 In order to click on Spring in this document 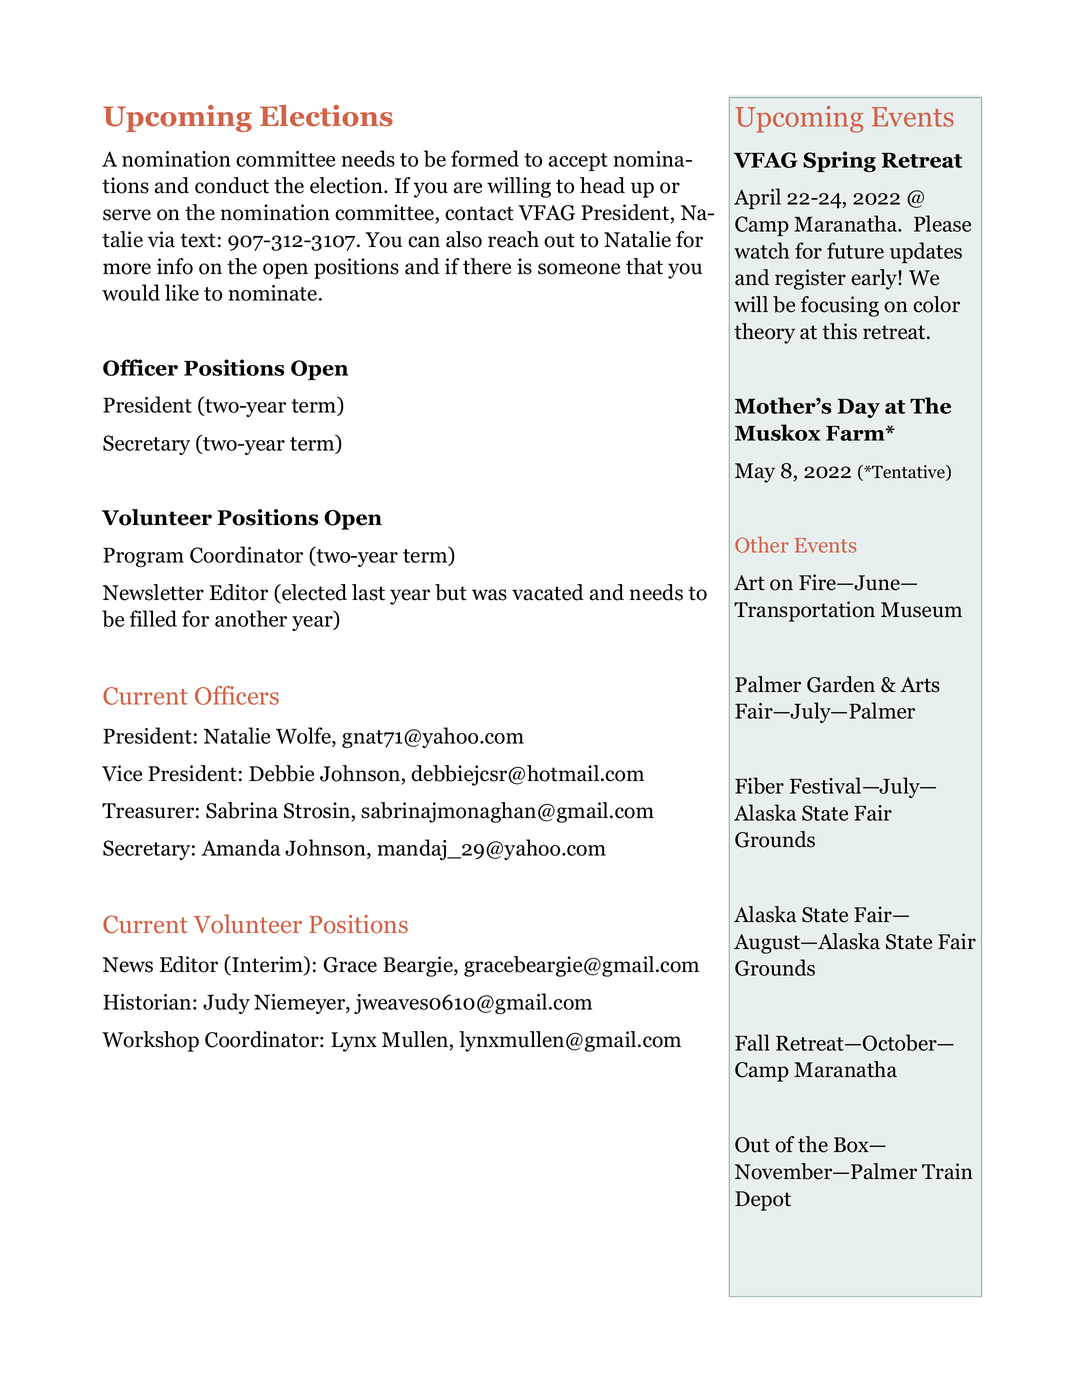, I will do `click(839, 161)`.
